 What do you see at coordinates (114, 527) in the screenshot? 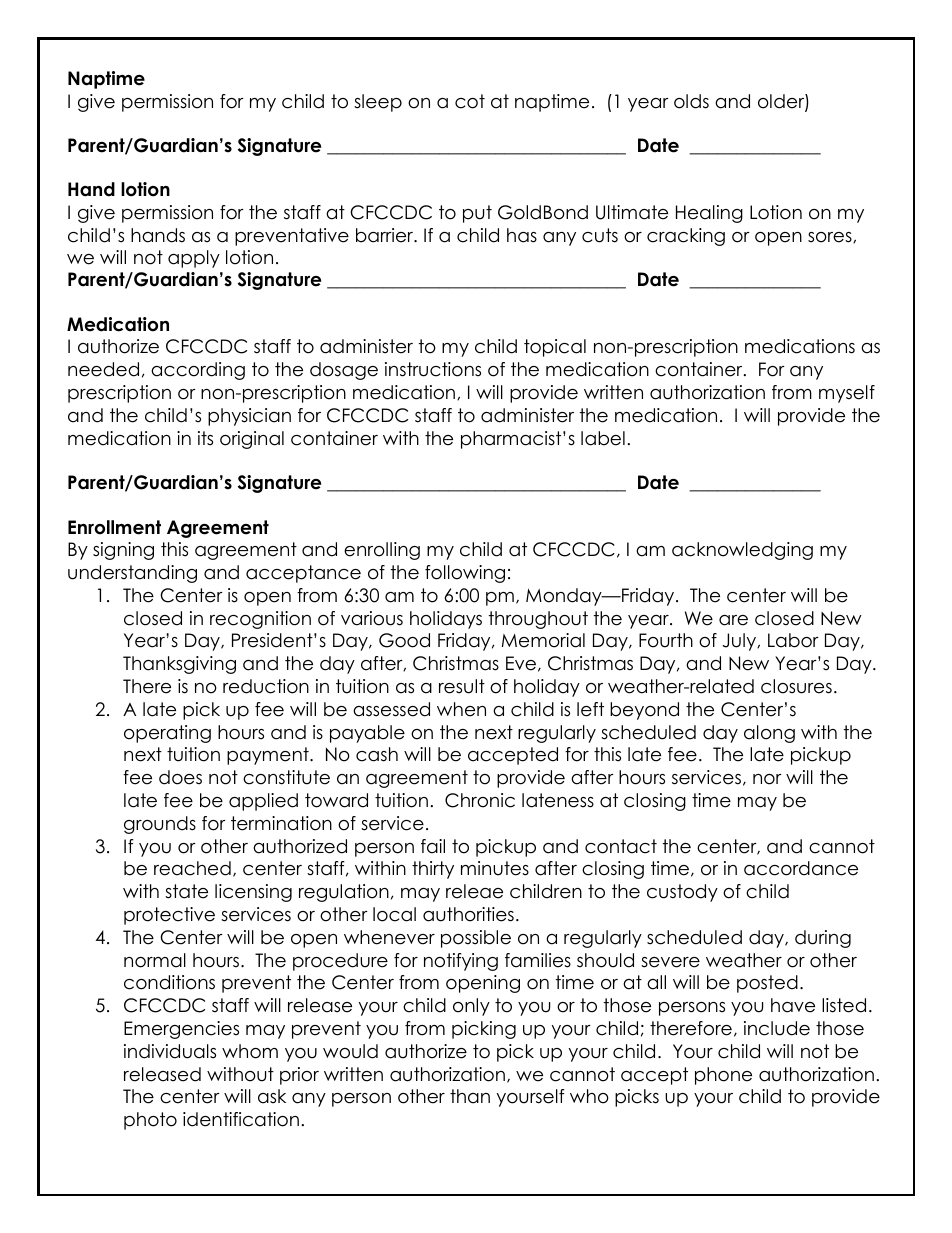
I see `Enrollment` at bounding box center [114, 527].
